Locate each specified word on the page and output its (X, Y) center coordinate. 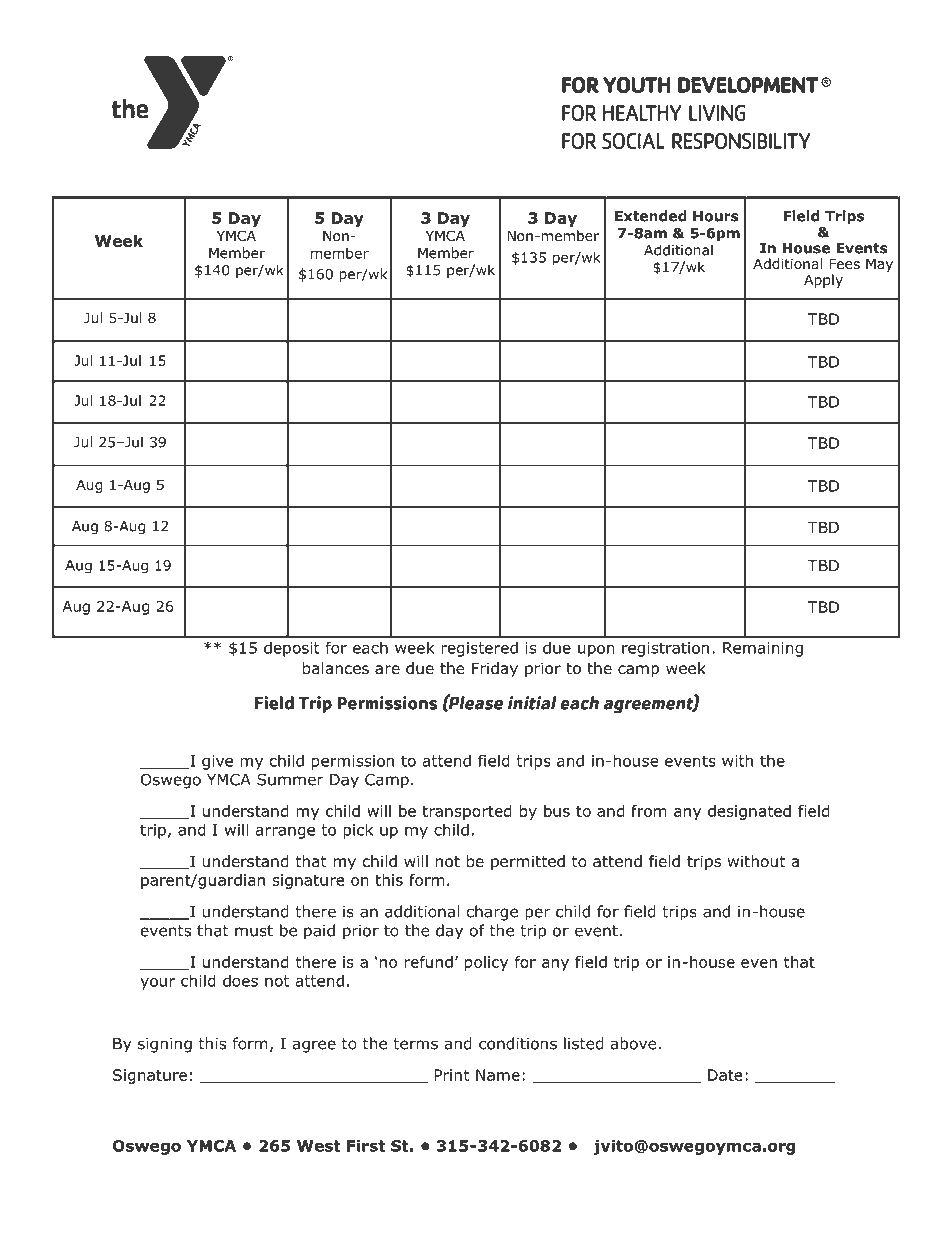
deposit (292, 649)
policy (486, 963)
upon (596, 651)
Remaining (763, 649)
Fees (844, 264)
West (319, 1146)
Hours (716, 216)
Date (725, 1075)
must (254, 931)
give (217, 762)
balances (336, 668)
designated (749, 812)
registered (479, 649)
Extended (651, 216)
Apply (823, 281)
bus (557, 811)
